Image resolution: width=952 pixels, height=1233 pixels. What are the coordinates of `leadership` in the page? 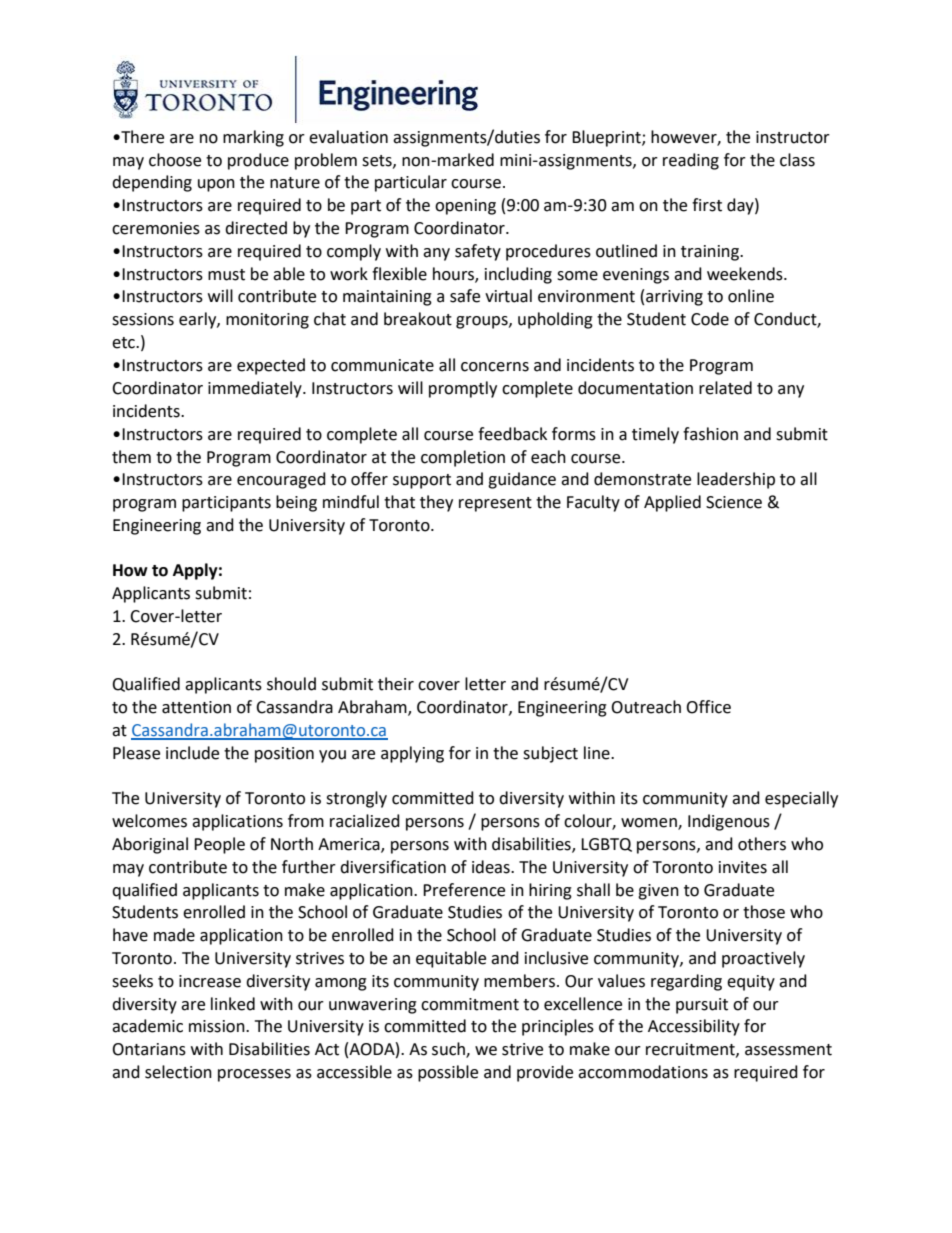 It's located at (736, 480).
